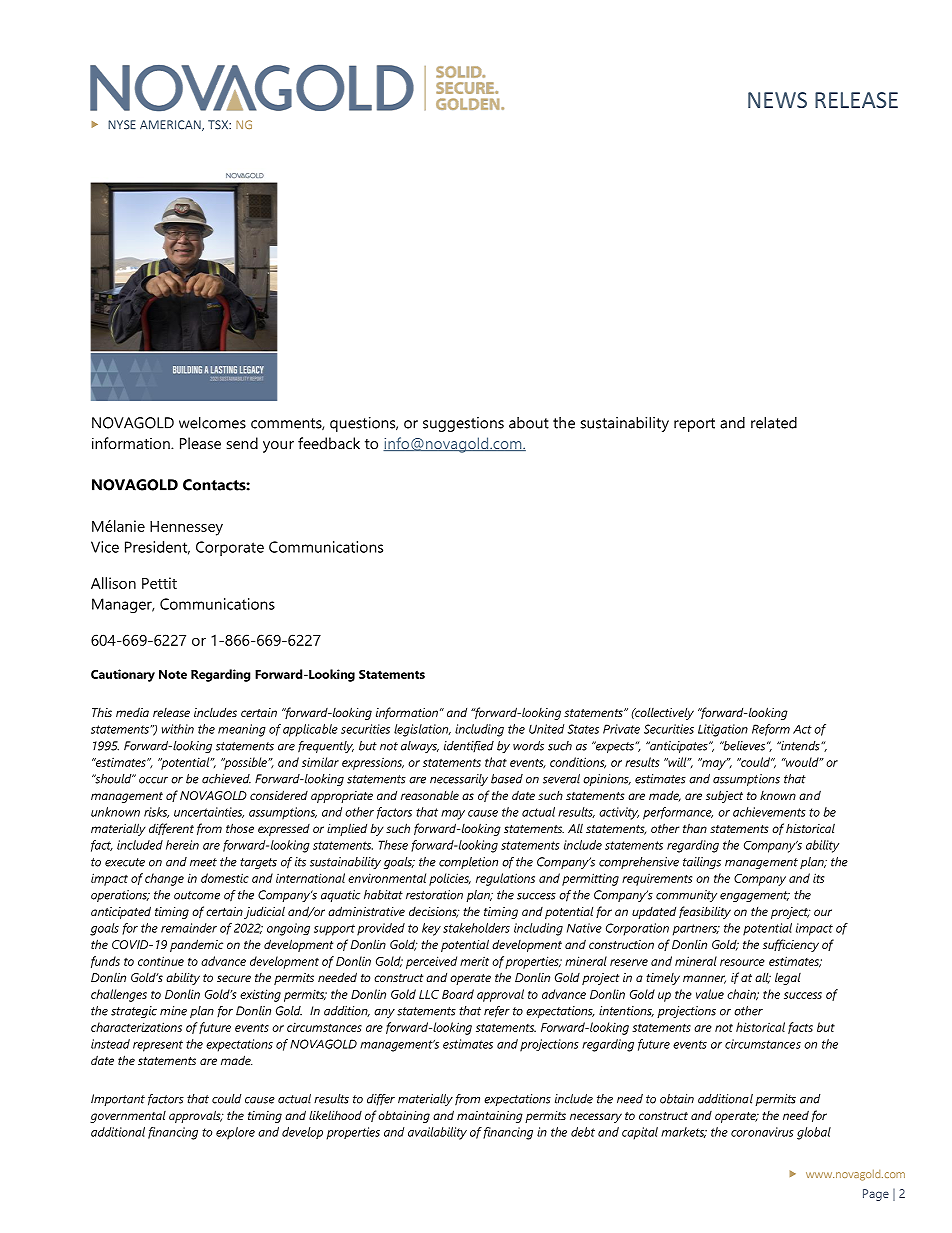 The width and height of the image is (952, 1233). What do you see at coordinates (173, 674) in the image?
I see `Note` at bounding box center [173, 674].
